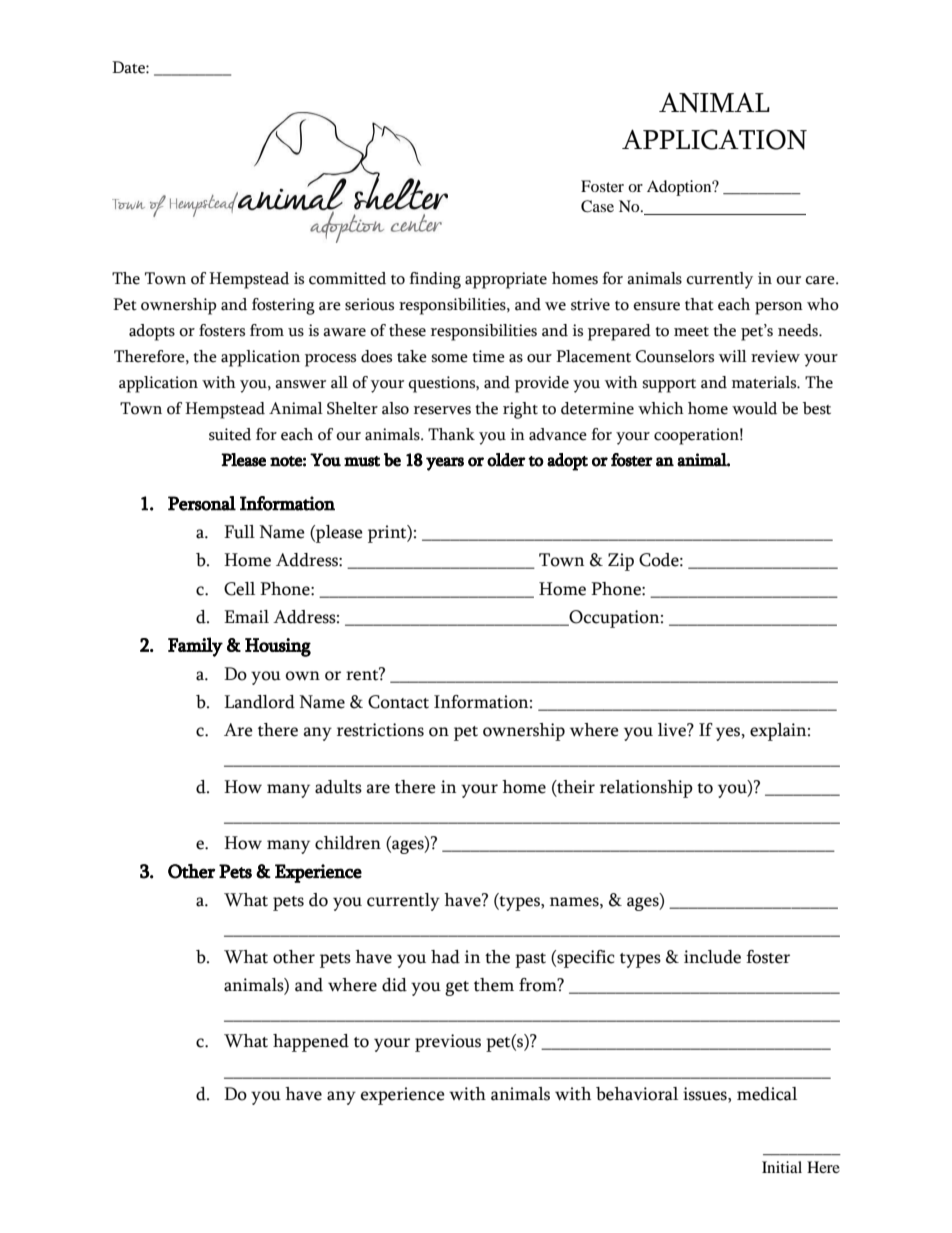 This page has height=1233, width=952. What do you see at coordinates (300, 384) in the page?
I see `answer` at bounding box center [300, 384].
